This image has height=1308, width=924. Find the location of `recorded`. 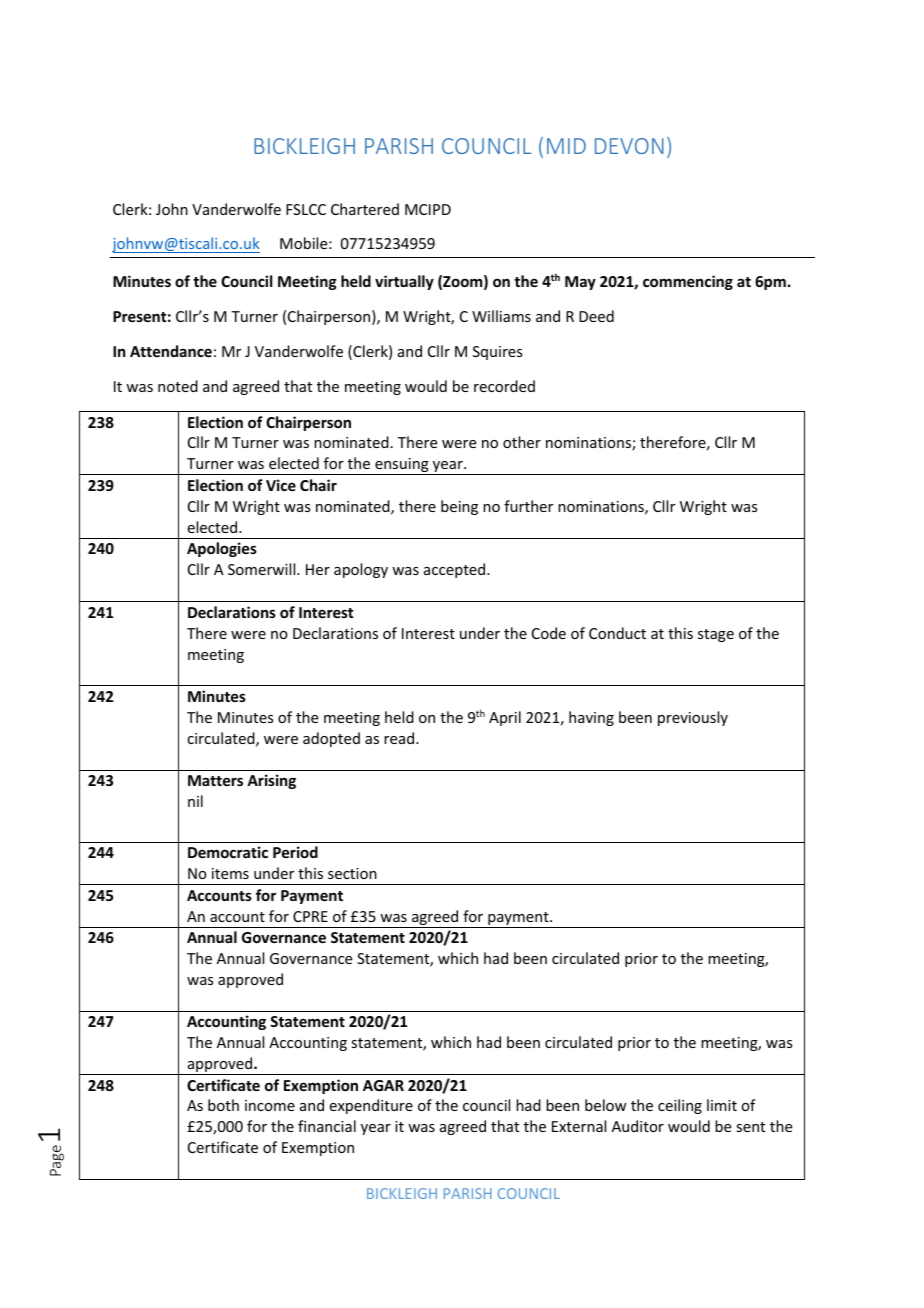

recorded is located at coordinates (504, 386).
